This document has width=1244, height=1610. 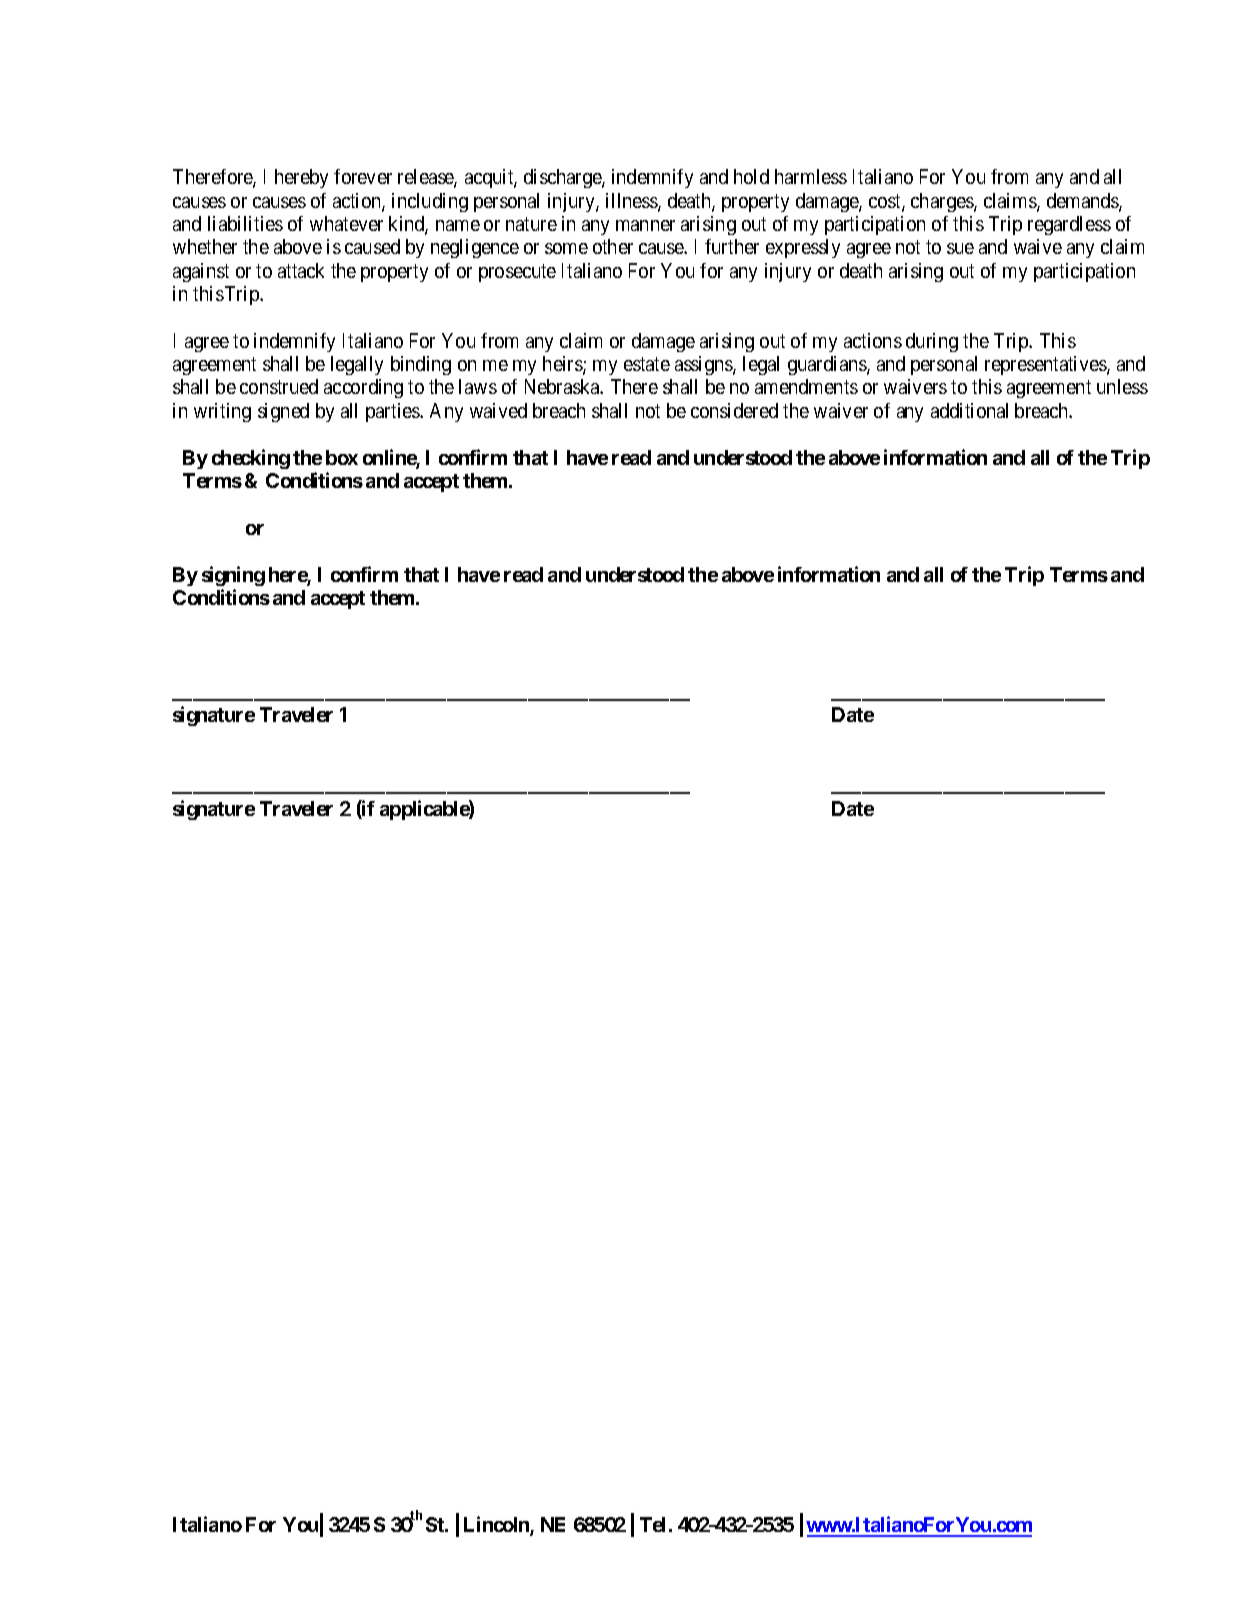 I want to click on regardless, so click(x=1069, y=225).
